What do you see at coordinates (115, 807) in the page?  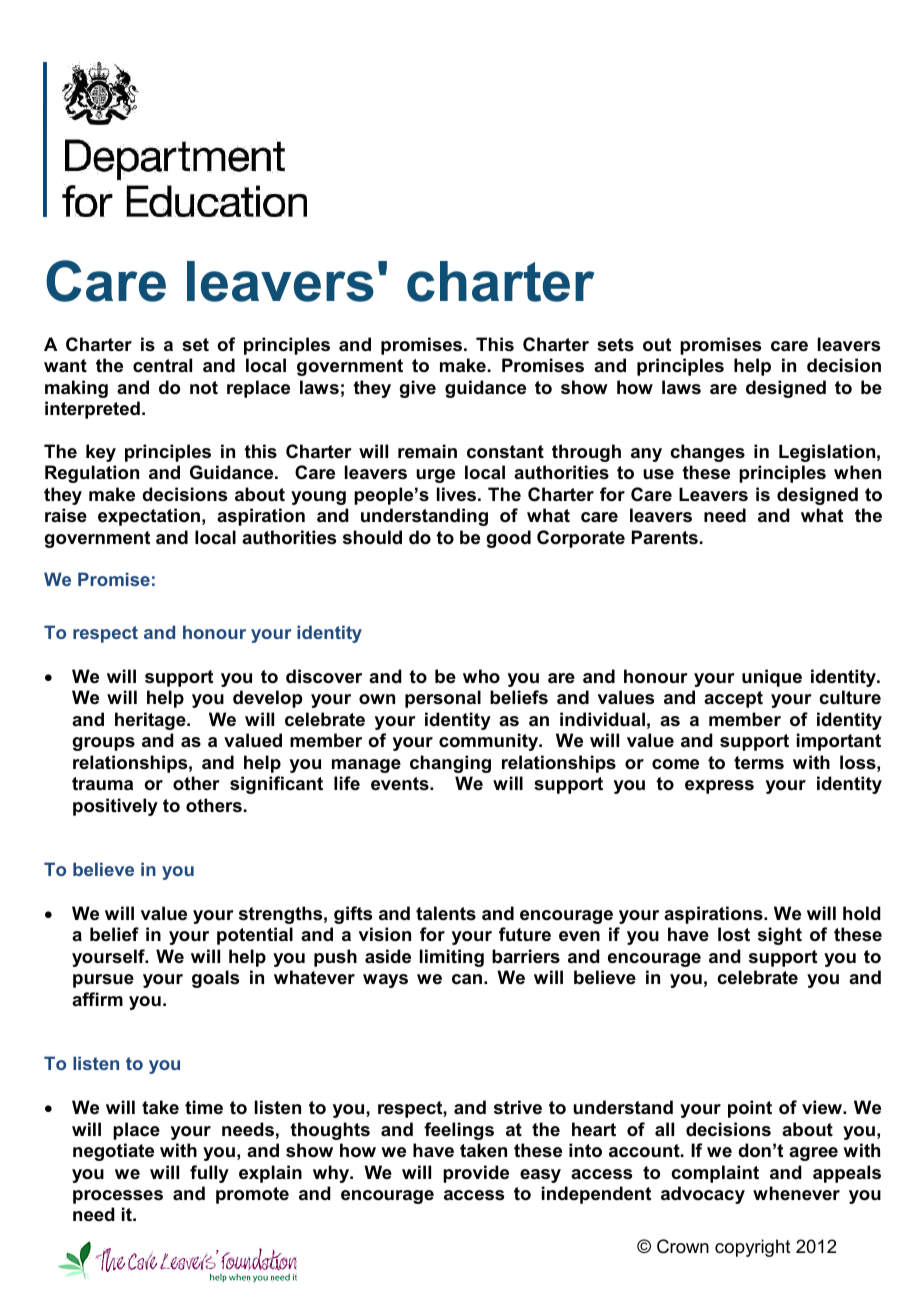 I see `positively` at bounding box center [115, 807].
